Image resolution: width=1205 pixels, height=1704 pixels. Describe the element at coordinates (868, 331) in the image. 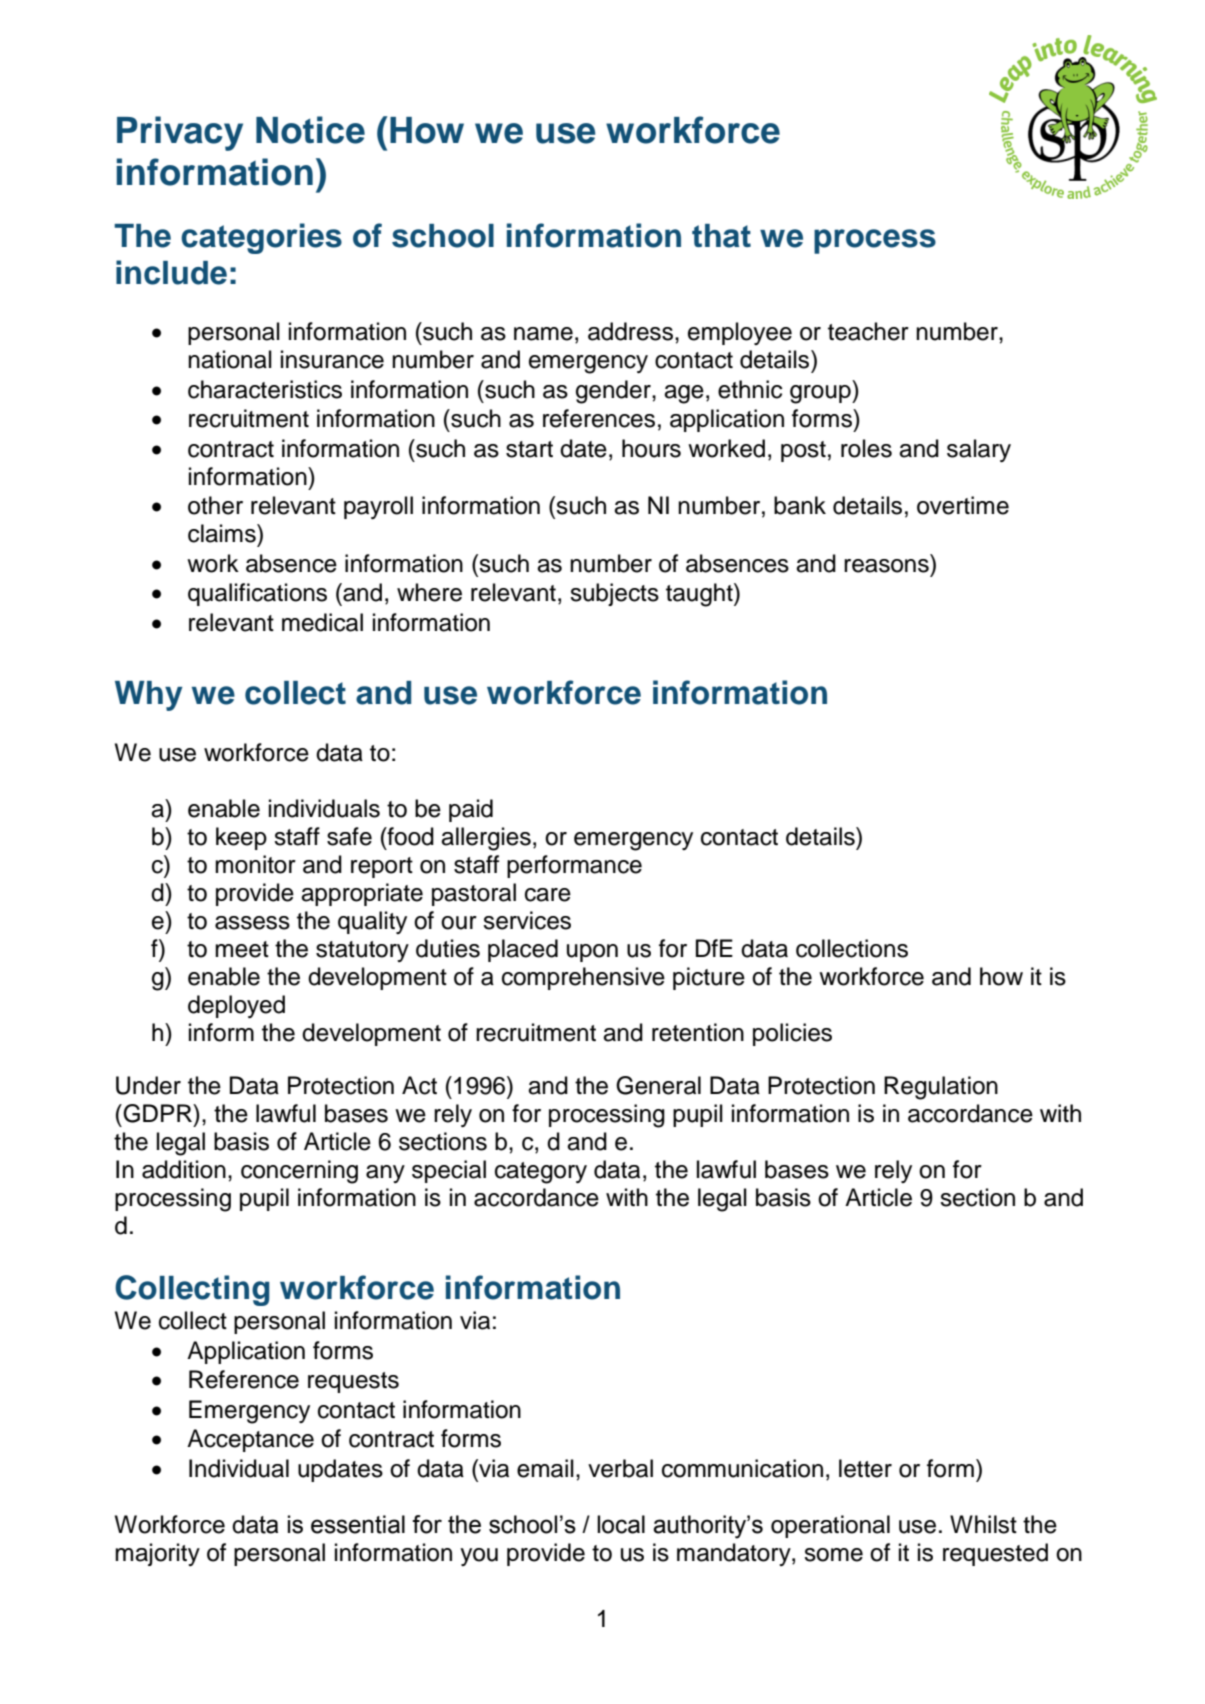

I see `teacher` at that location.
